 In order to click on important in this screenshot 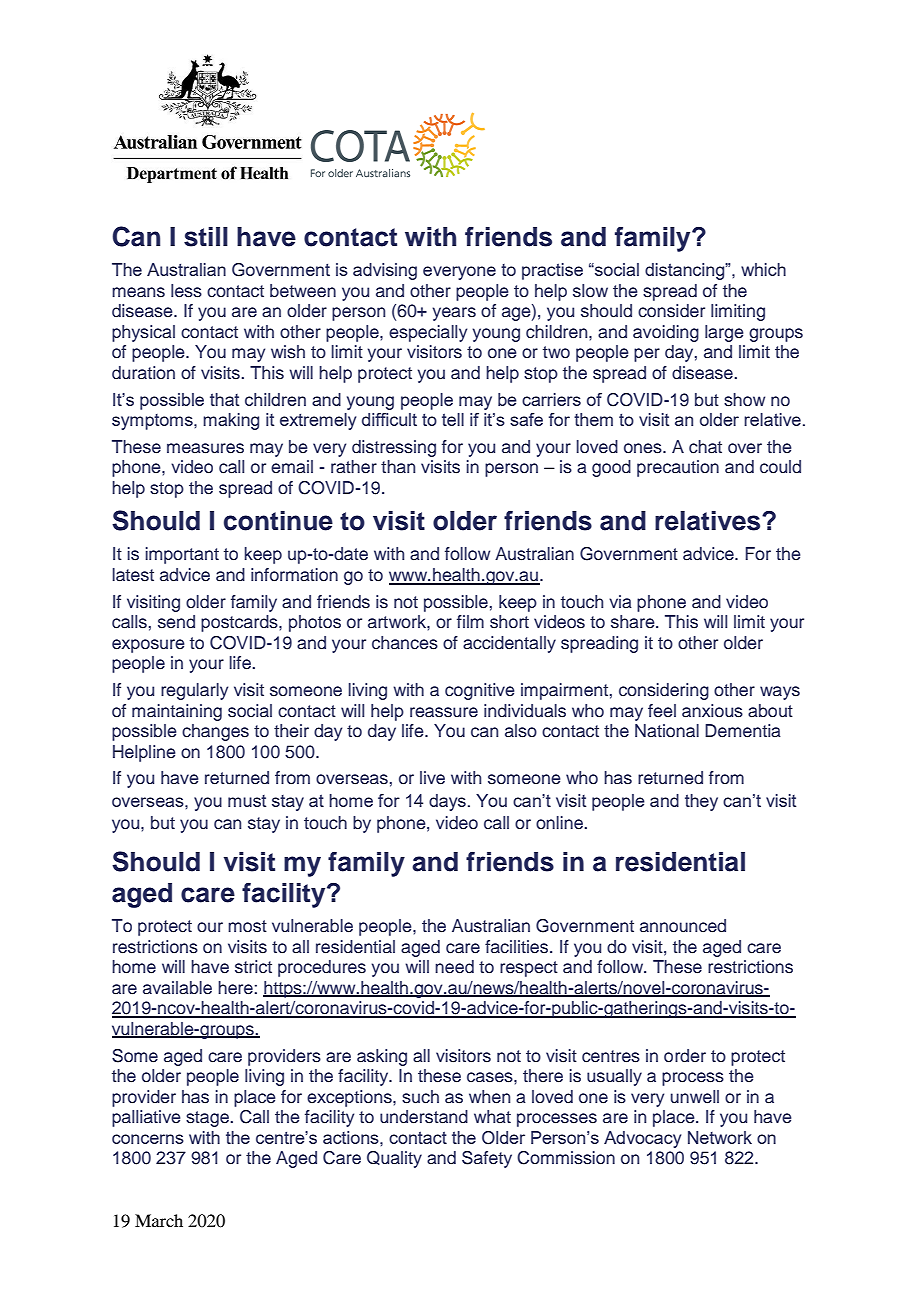, I will do `click(182, 555)`.
